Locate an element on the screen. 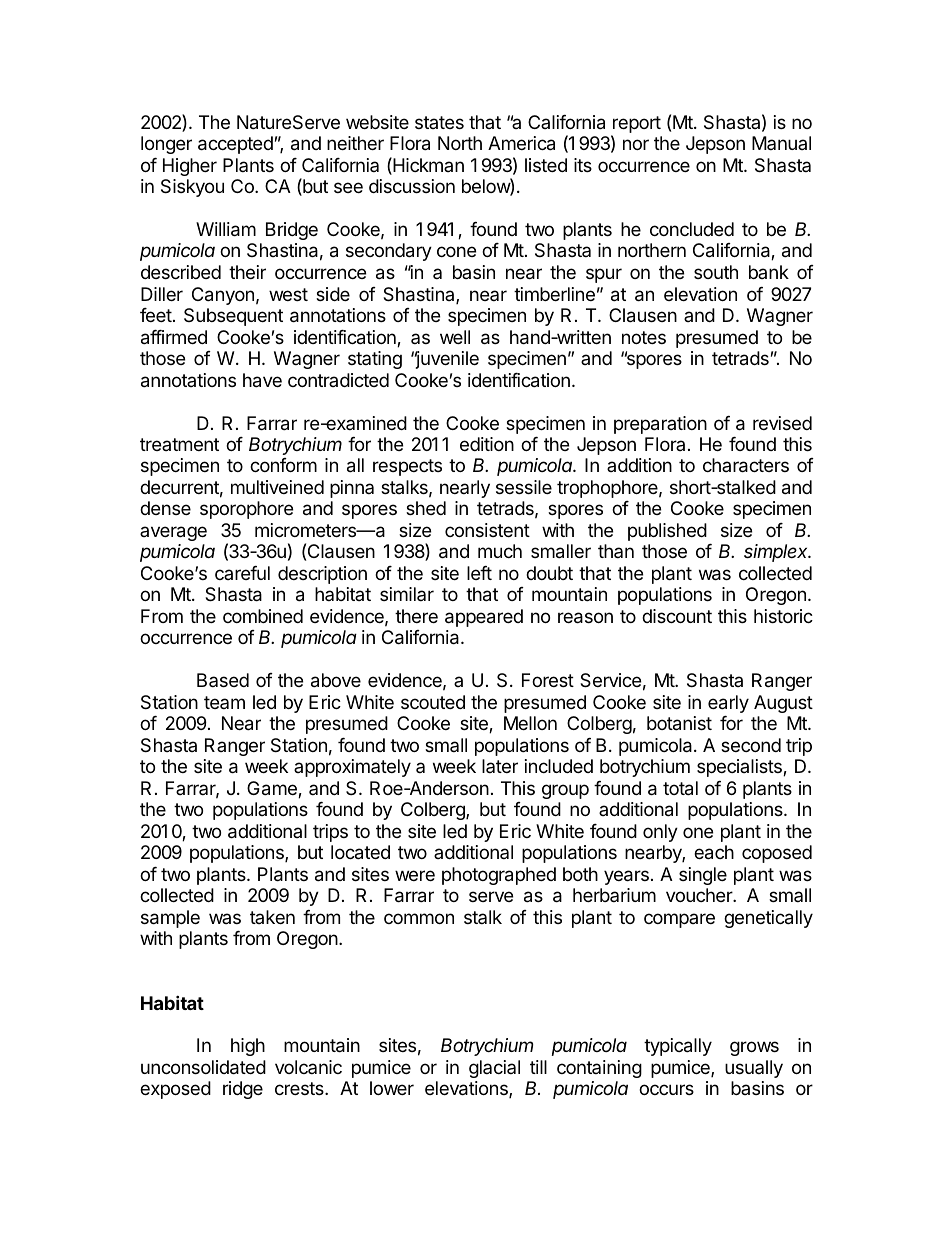 This screenshot has height=1233, width=952. Manual is located at coordinates (781, 143).
